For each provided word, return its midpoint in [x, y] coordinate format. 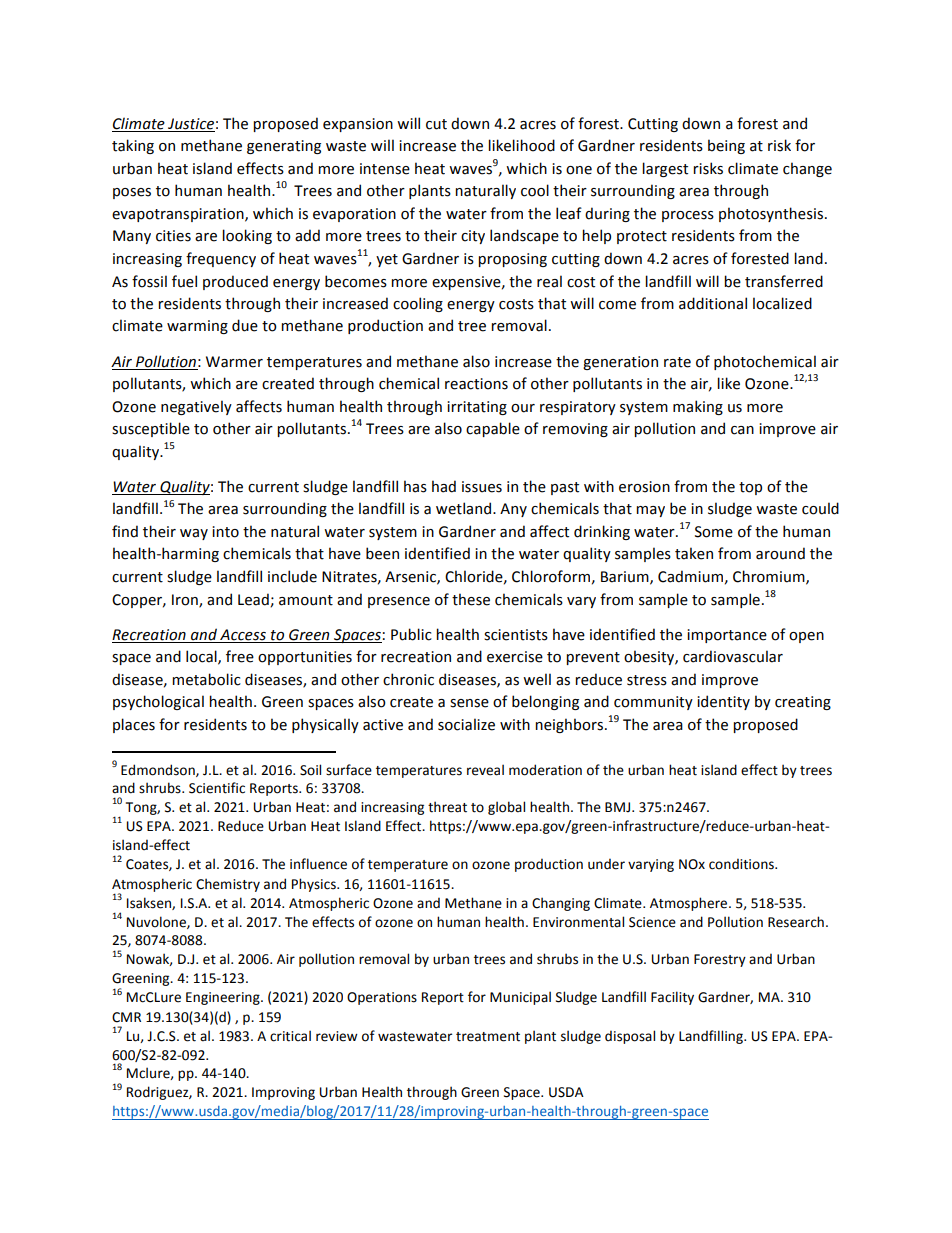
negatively [196, 407]
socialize [466, 724]
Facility [672, 998]
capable [493, 429]
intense [385, 169]
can [742, 430]
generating [284, 147]
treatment [488, 1037]
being [726, 146]
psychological [158, 702]
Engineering [224, 998]
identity [723, 702]
